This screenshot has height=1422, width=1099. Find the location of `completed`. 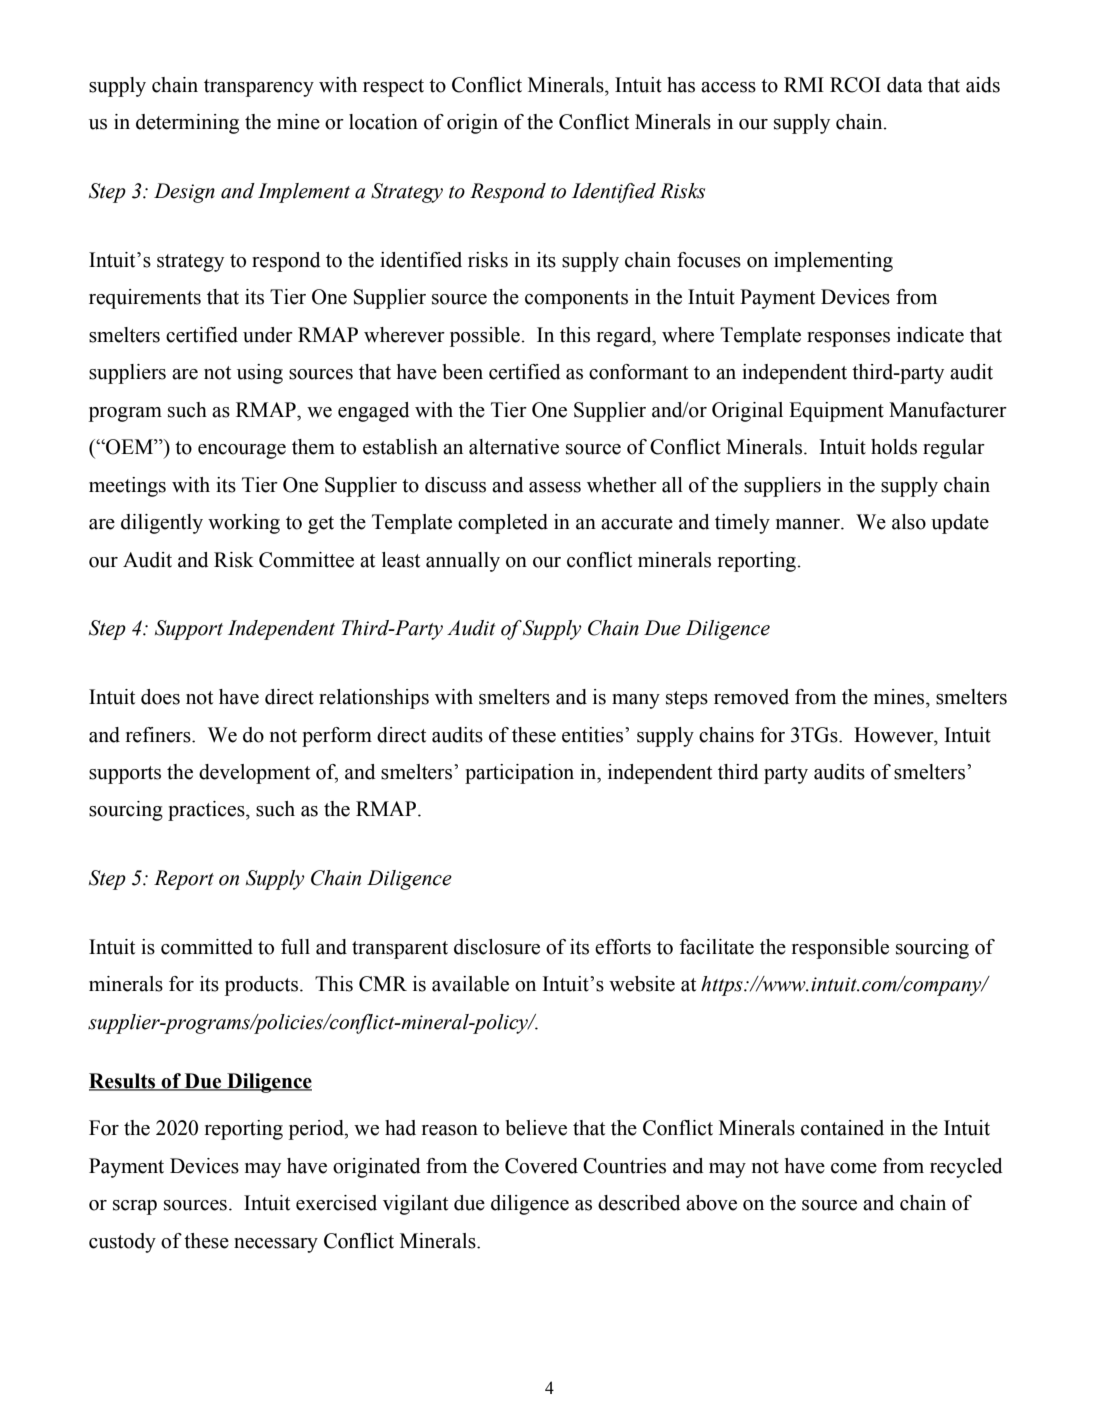

completed is located at coordinates (503, 524).
